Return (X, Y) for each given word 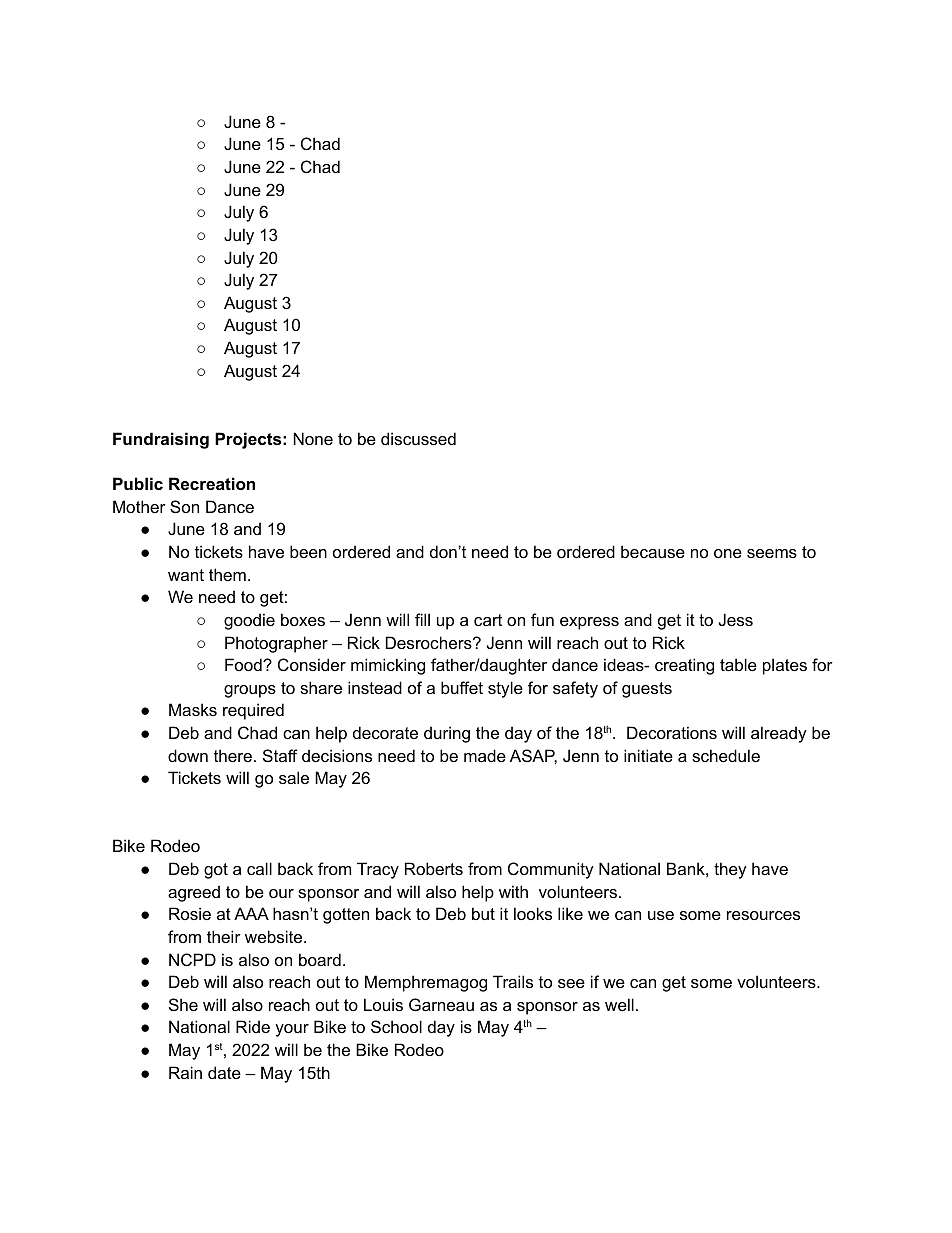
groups (250, 691)
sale (294, 777)
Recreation (212, 483)
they (730, 870)
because (653, 551)
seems (772, 553)
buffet (462, 687)
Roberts (434, 868)
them (227, 574)
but (483, 913)
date (224, 1072)
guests (647, 690)
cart (488, 620)
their (224, 936)
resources (763, 915)
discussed (418, 438)
